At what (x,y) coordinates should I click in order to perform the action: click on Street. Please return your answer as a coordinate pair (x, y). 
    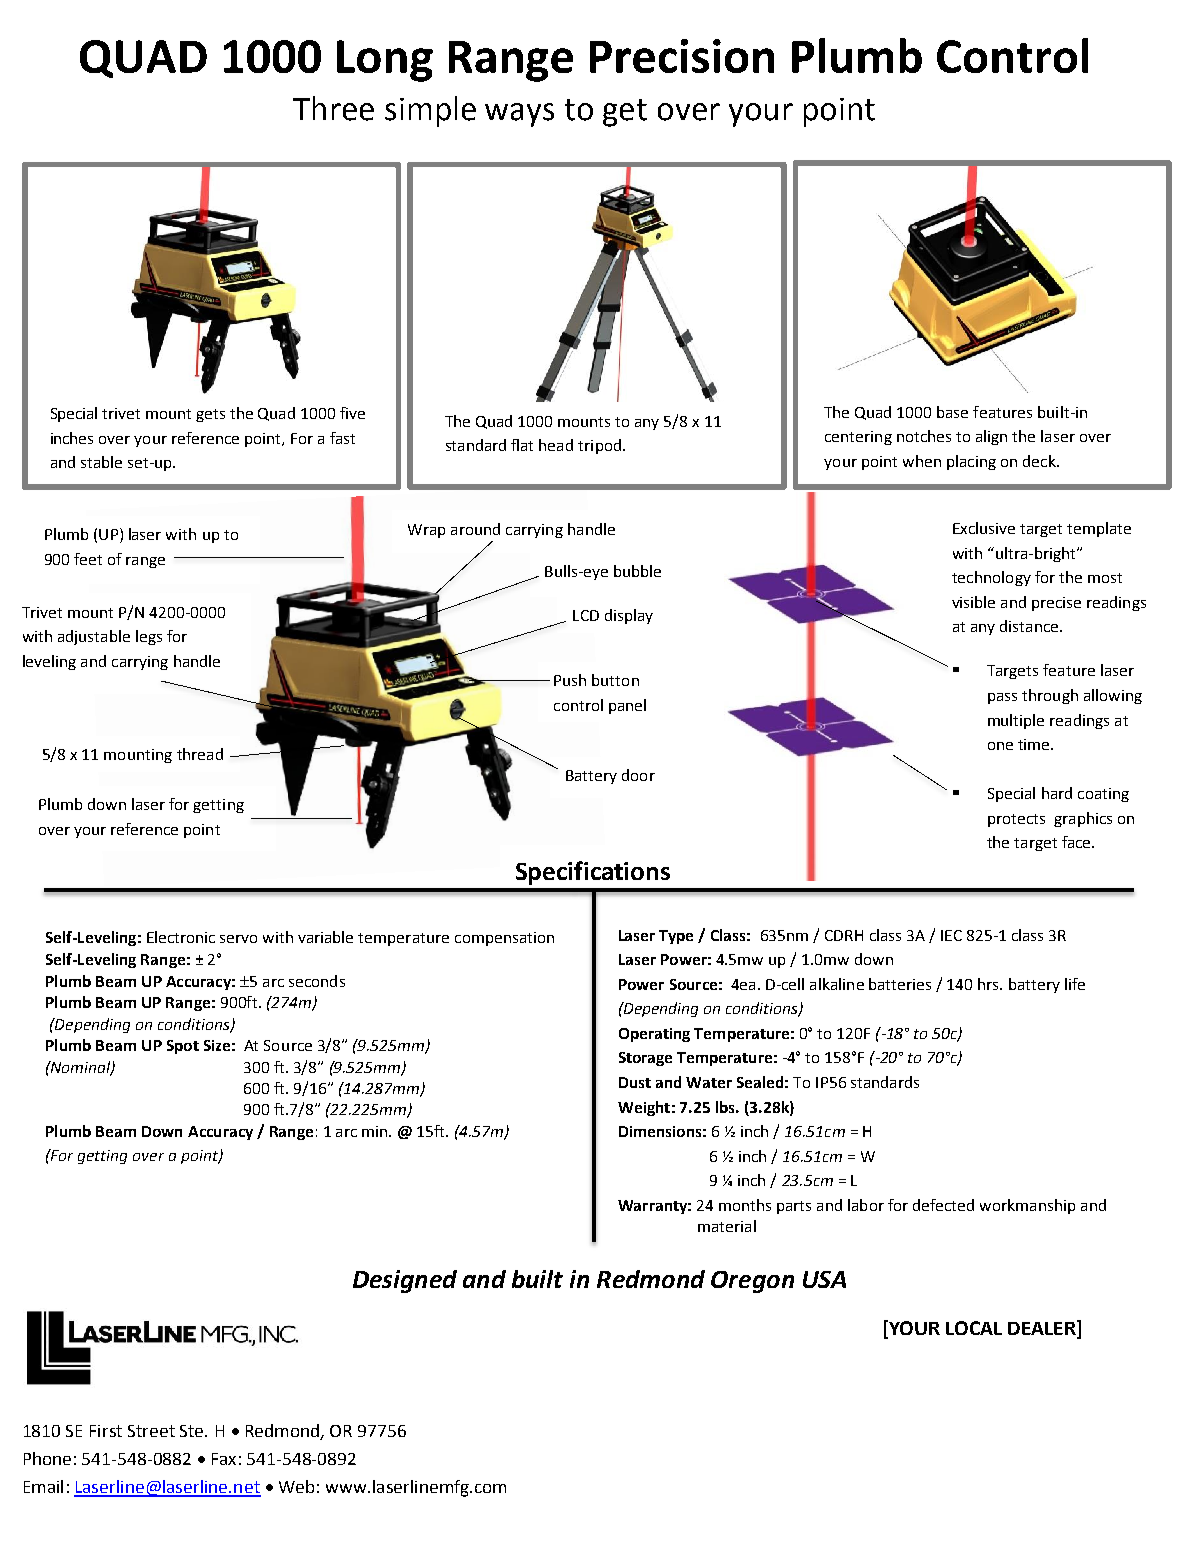
    Looking at the image, I should click on (151, 1431).
